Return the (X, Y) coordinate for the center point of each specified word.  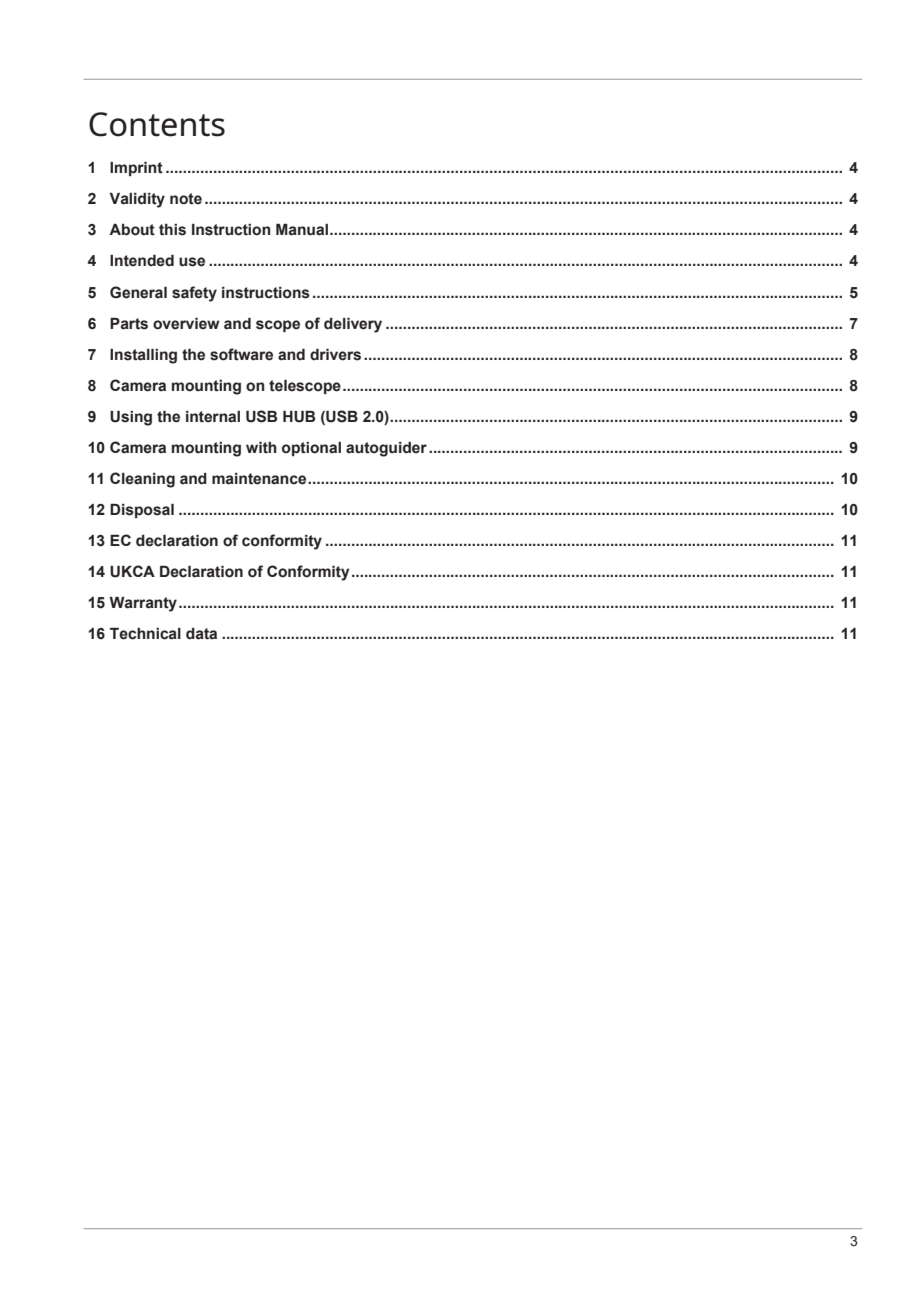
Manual (302, 230)
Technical (145, 634)
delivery (353, 325)
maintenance (260, 479)
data (201, 634)
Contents (157, 124)
